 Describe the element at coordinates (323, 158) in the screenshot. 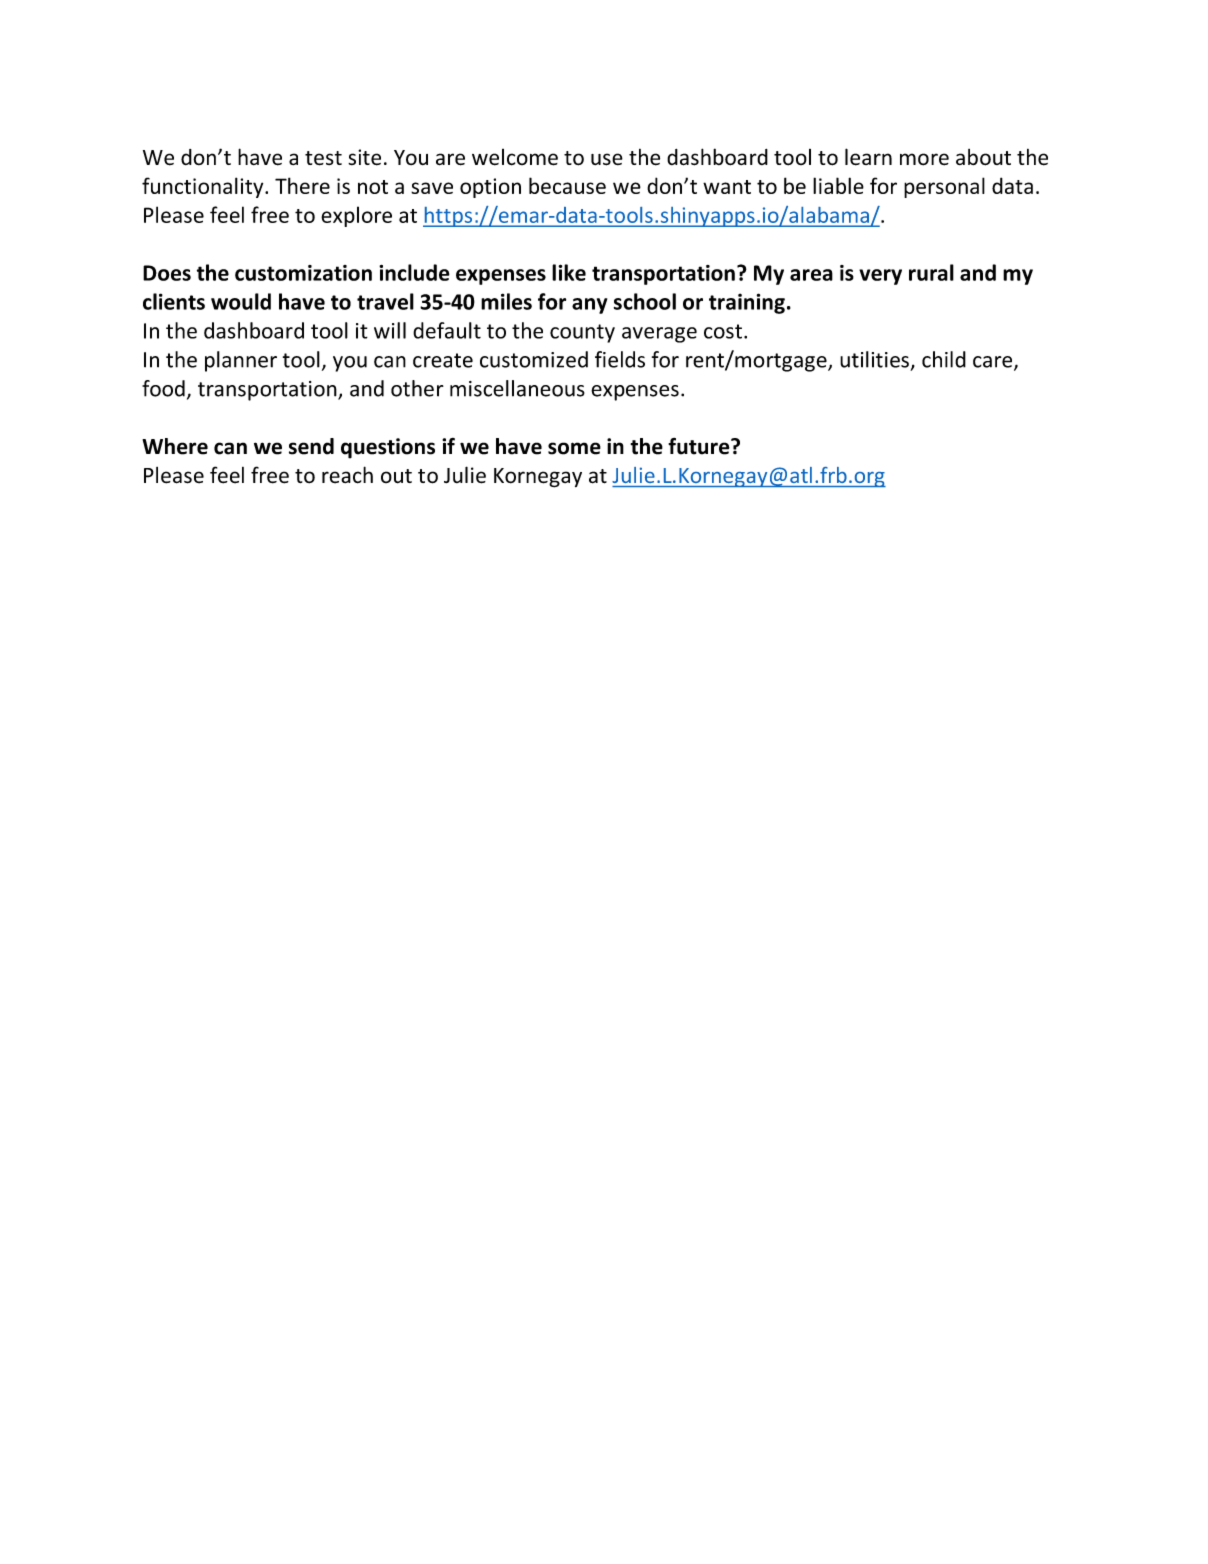

I see `test` at that location.
